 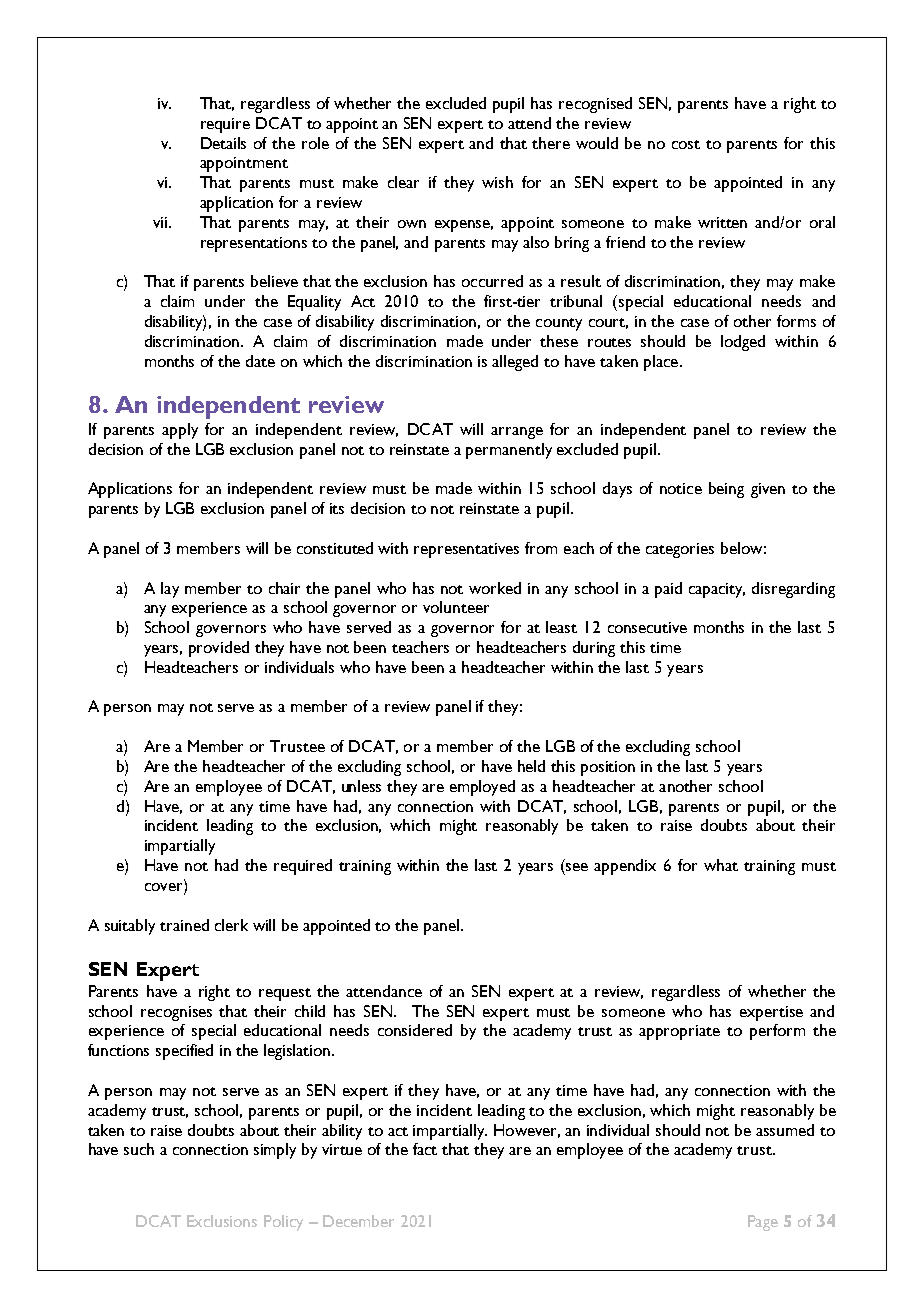 What do you see at coordinates (223, 143) in the screenshot?
I see `Details` at bounding box center [223, 143].
